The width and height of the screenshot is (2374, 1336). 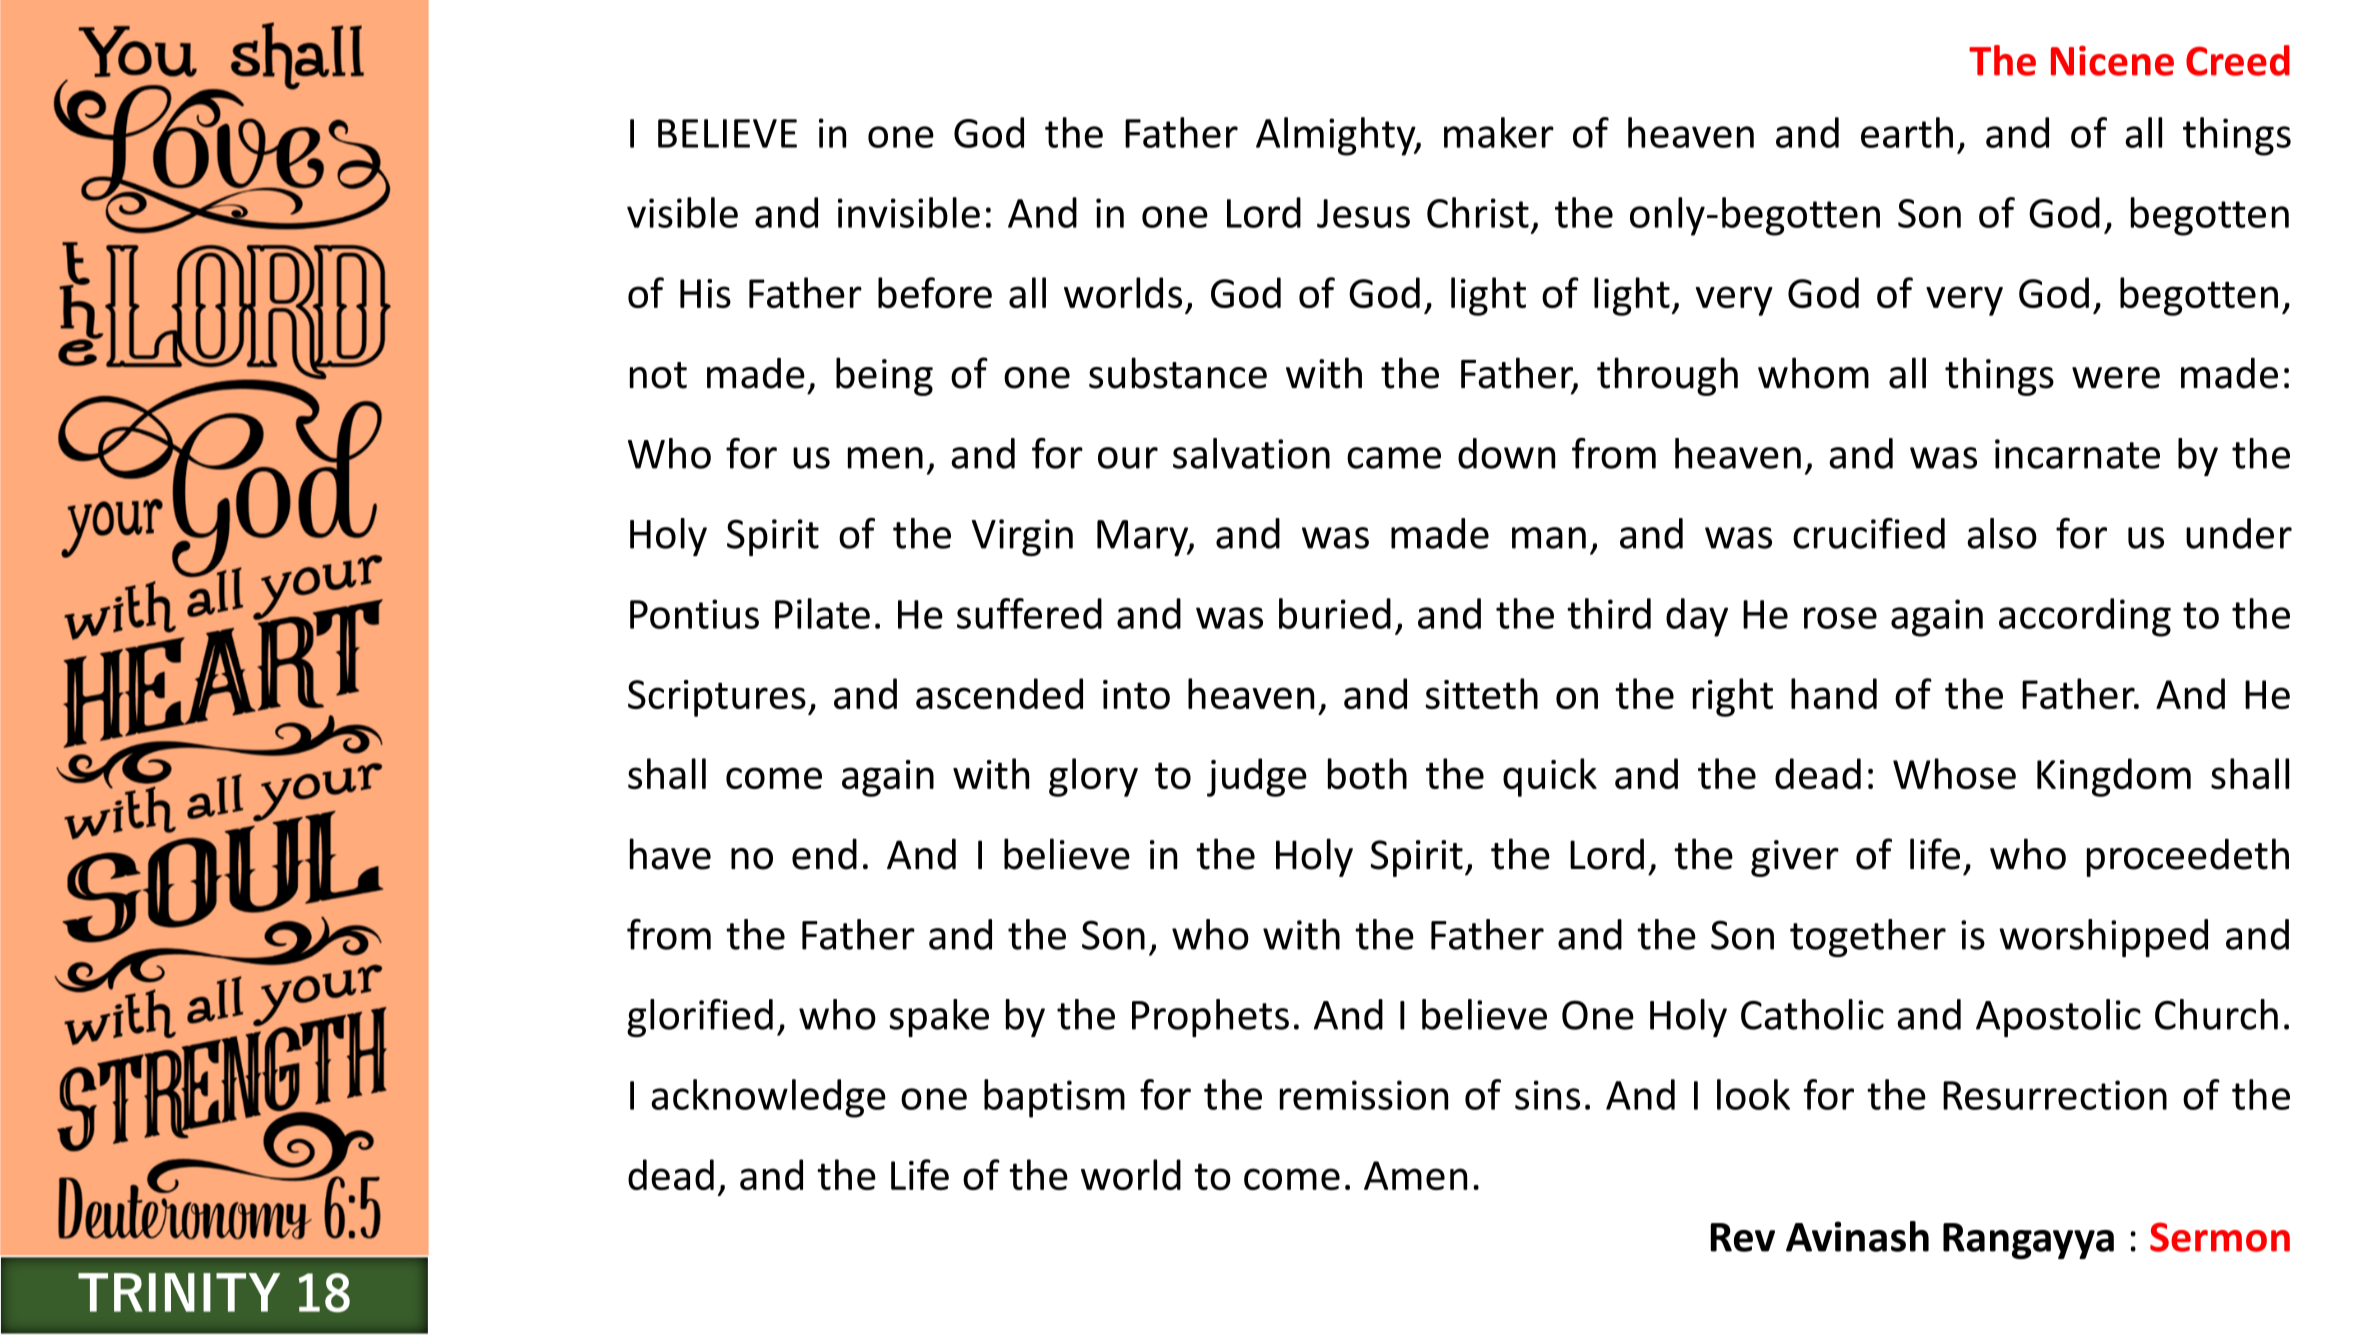 I want to click on salvation, so click(x=1251, y=453).
